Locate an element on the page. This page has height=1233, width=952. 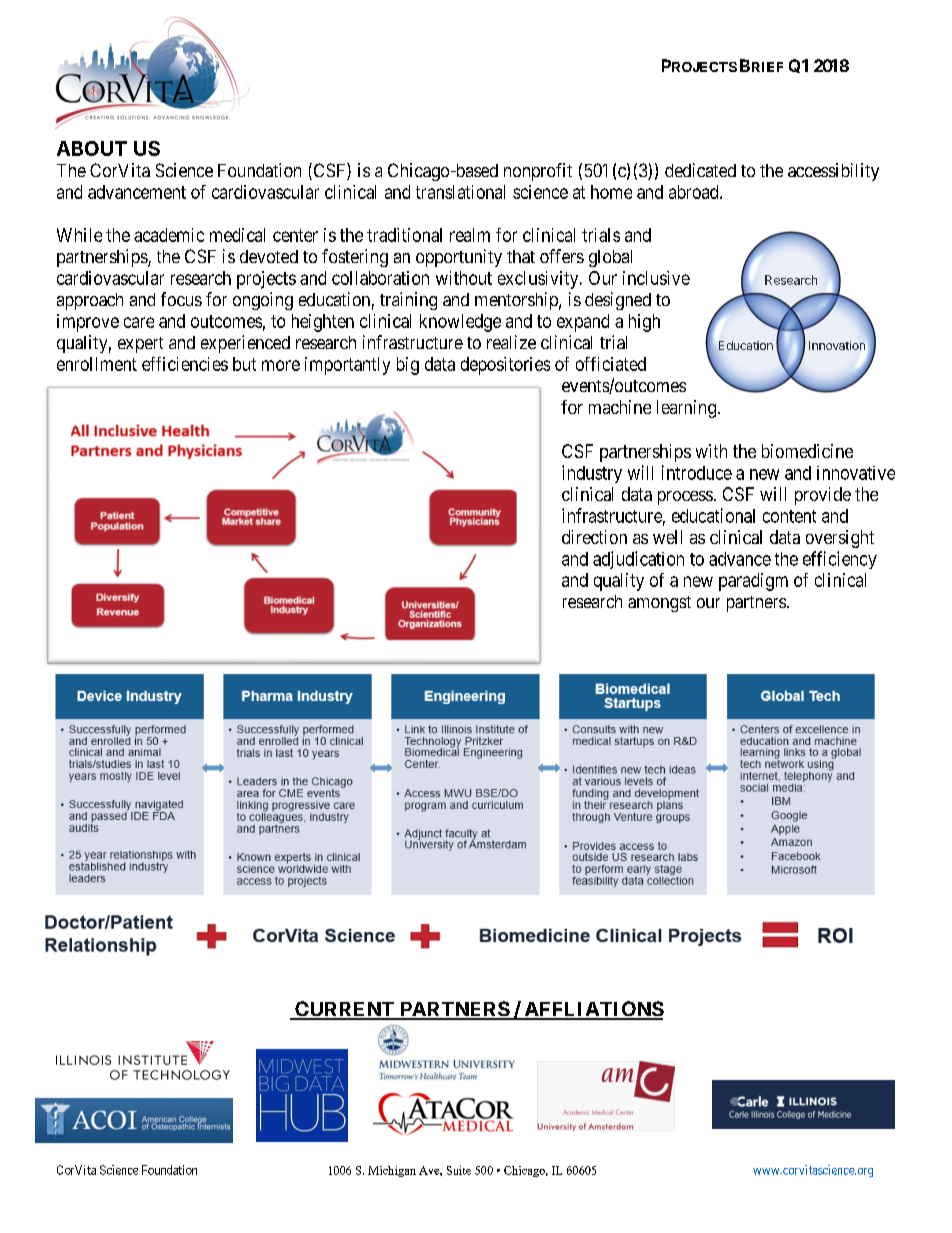
amongst is located at coordinates (659, 604).
